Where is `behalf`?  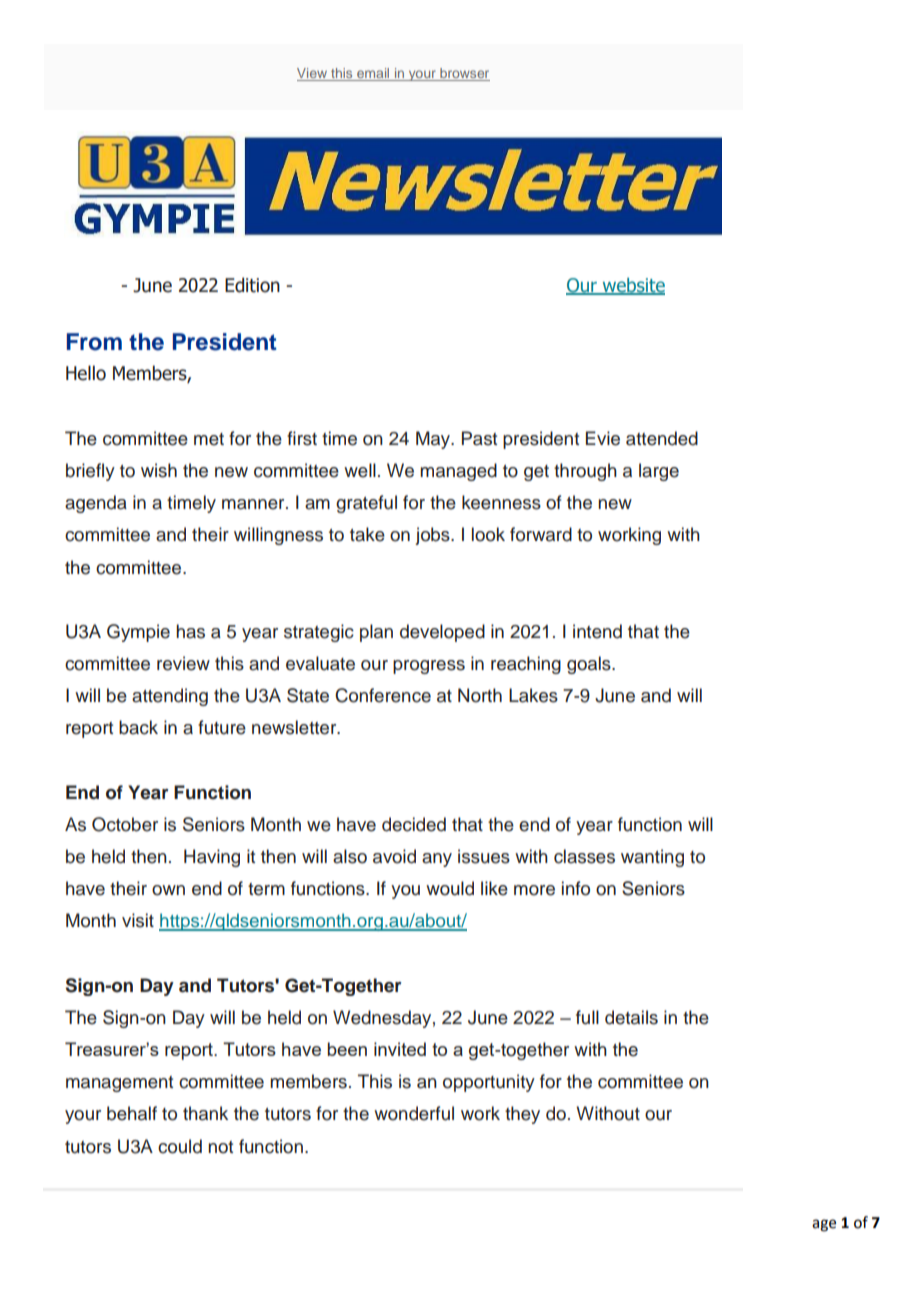
behalf is located at coordinates (132, 1113).
